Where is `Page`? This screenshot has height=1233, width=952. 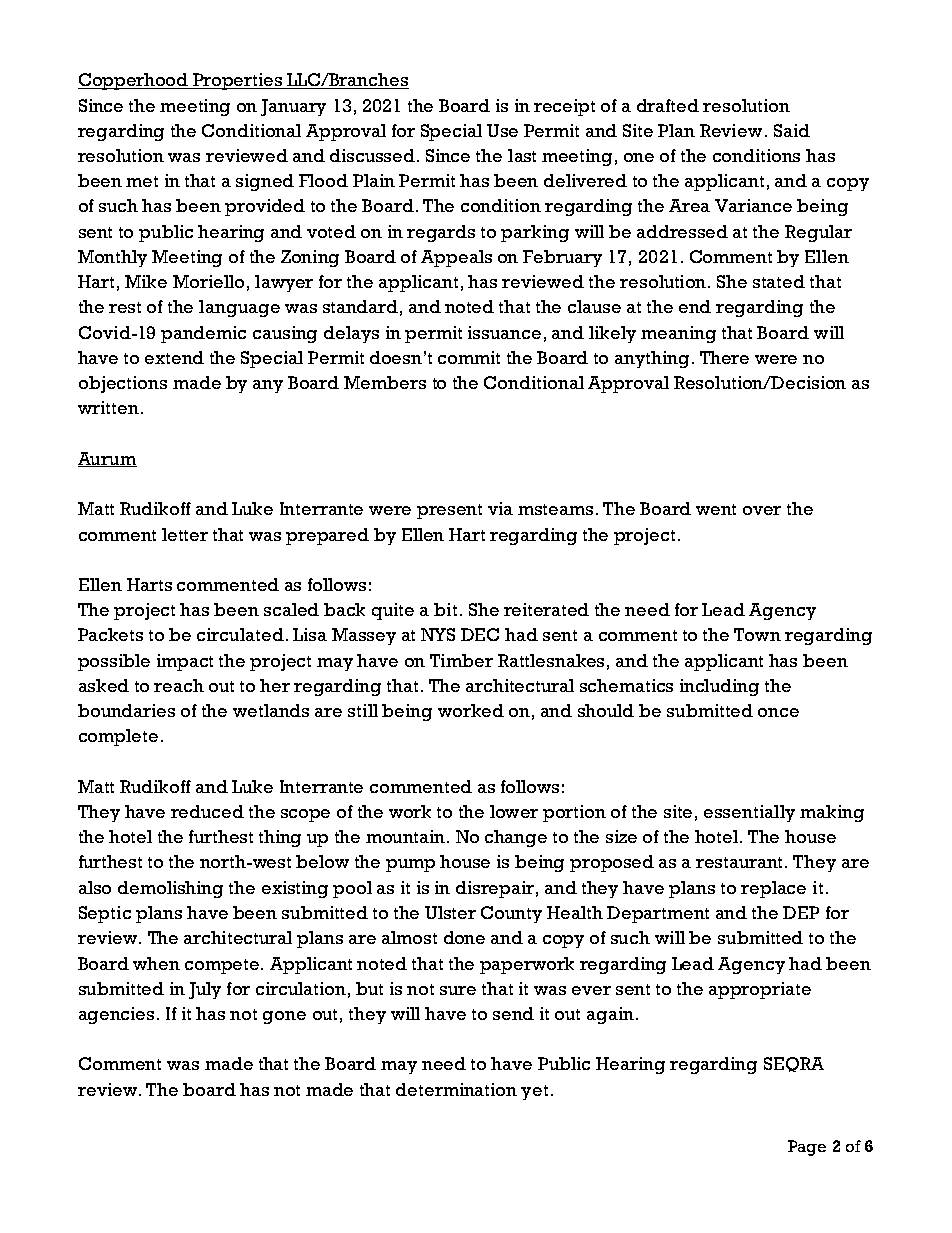
Page is located at coordinates (807, 1148).
